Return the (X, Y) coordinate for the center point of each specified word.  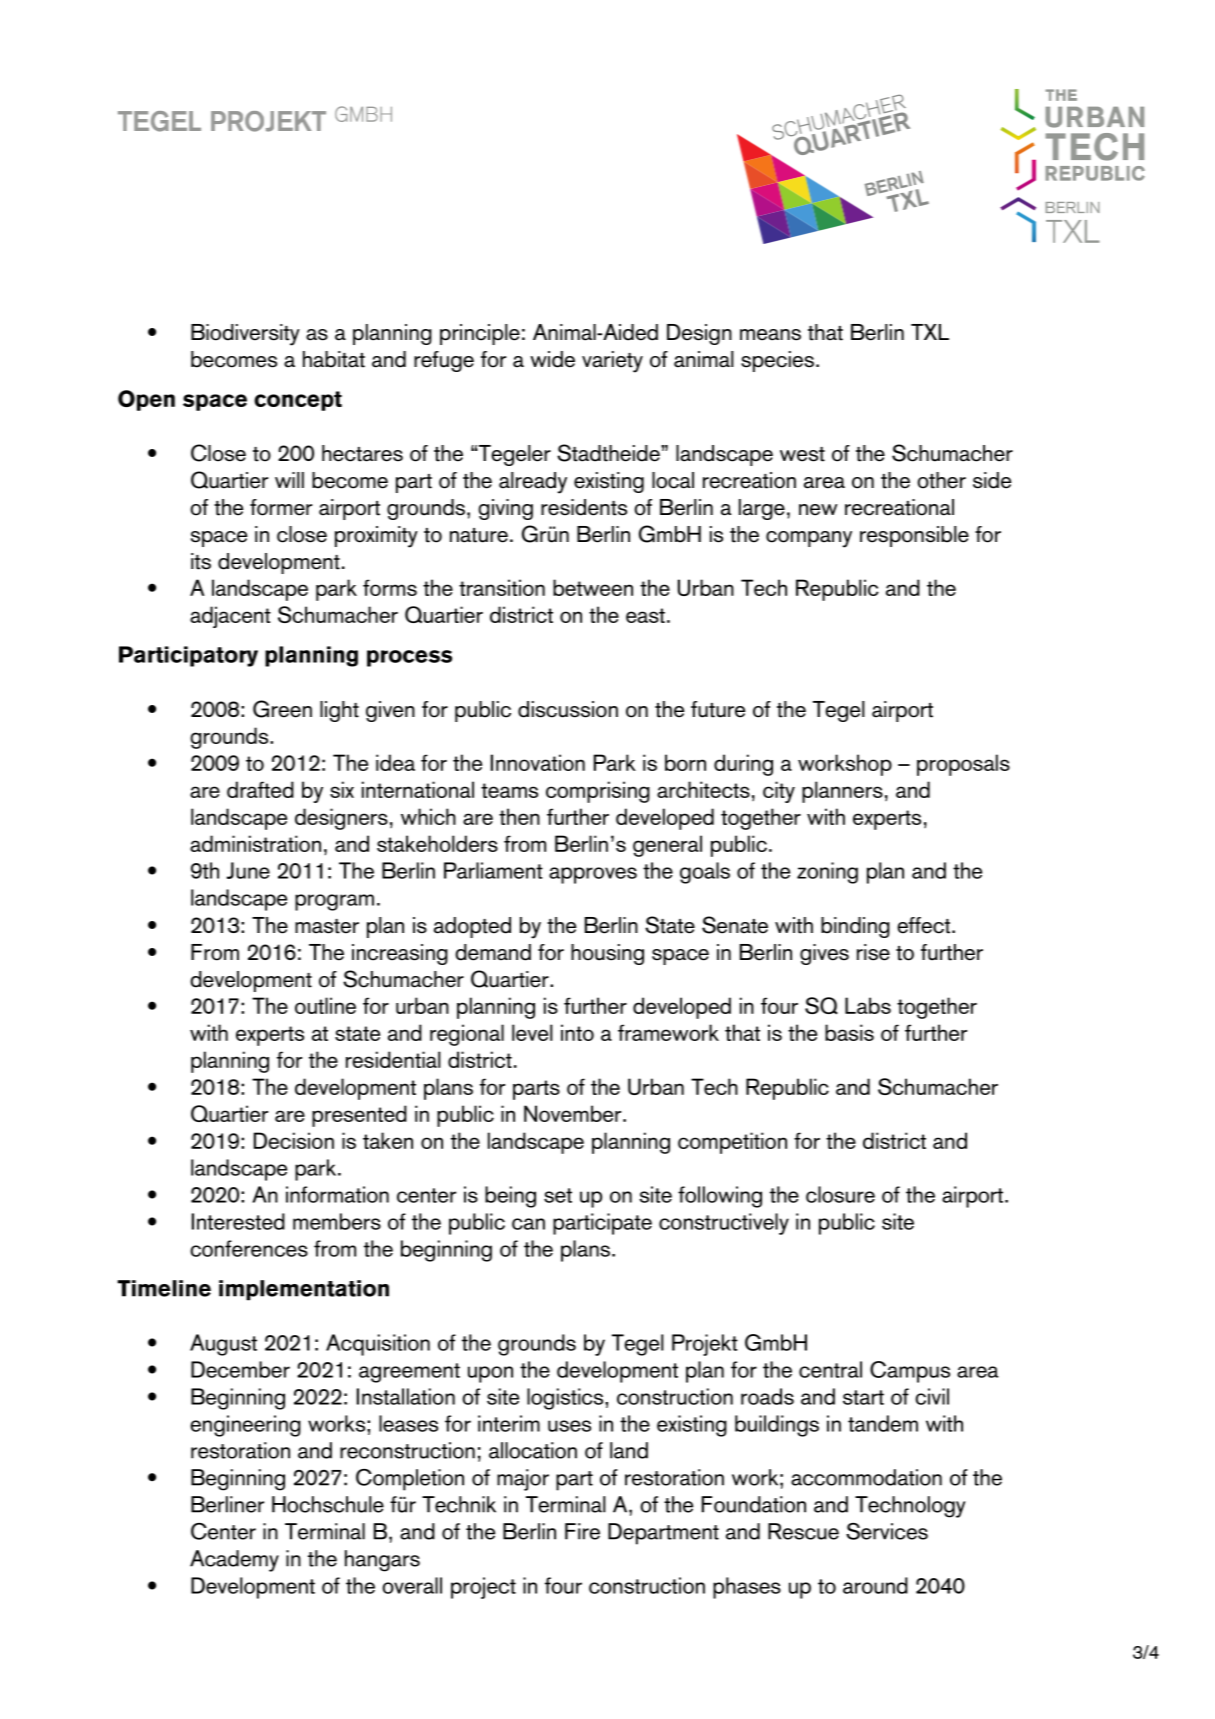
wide (552, 359)
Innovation (538, 762)
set (558, 1195)
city (779, 792)
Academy (234, 1561)
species (777, 361)
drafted (260, 789)
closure (840, 1194)
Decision (294, 1140)
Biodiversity (245, 335)
